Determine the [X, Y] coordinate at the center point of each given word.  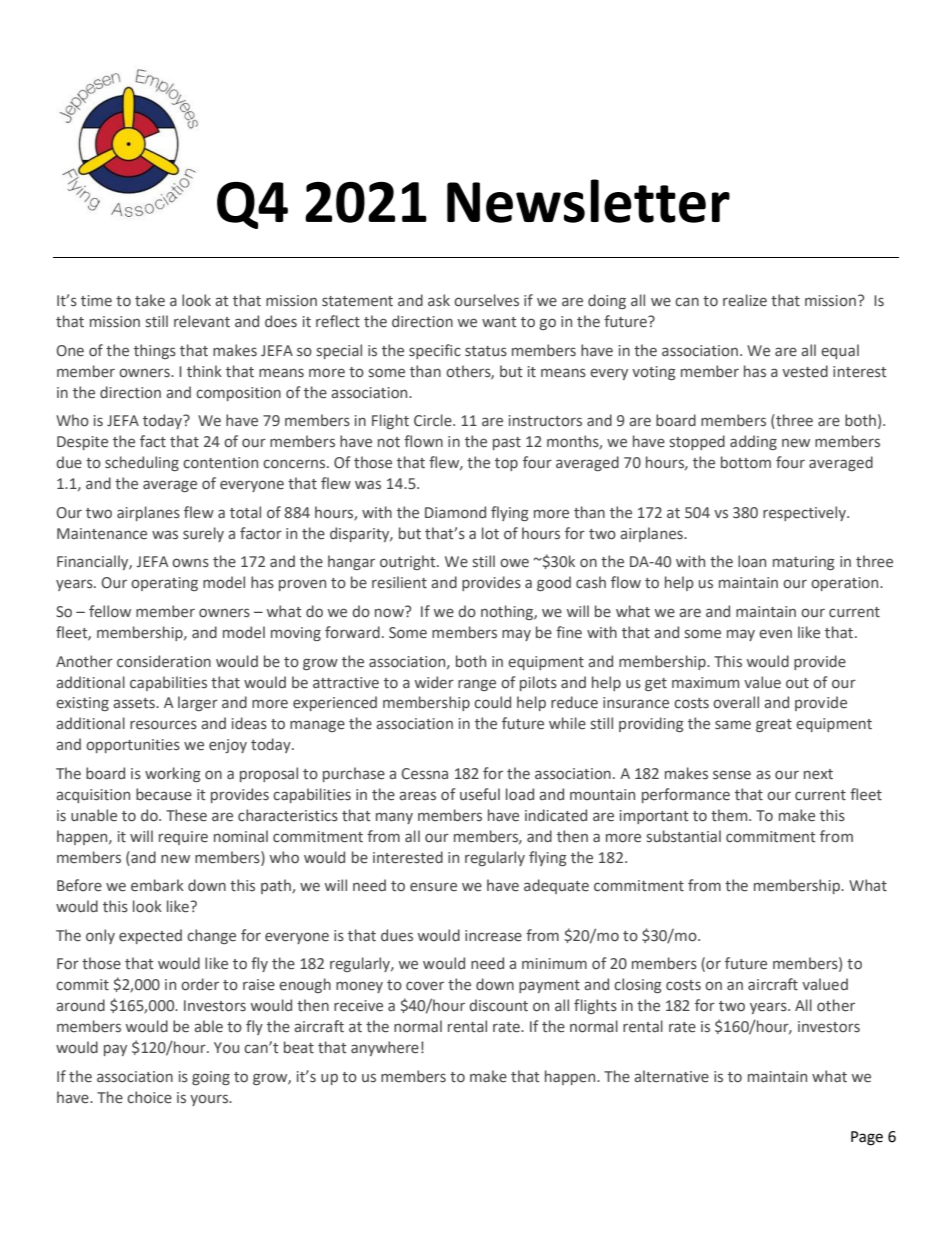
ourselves [486, 300]
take [150, 300]
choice [149, 1097]
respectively [805, 513]
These [186, 815]
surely [203, 534]
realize [745, 300]
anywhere [385, 1048]
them [730, 815]
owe [514, 563]
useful [480, 794]
